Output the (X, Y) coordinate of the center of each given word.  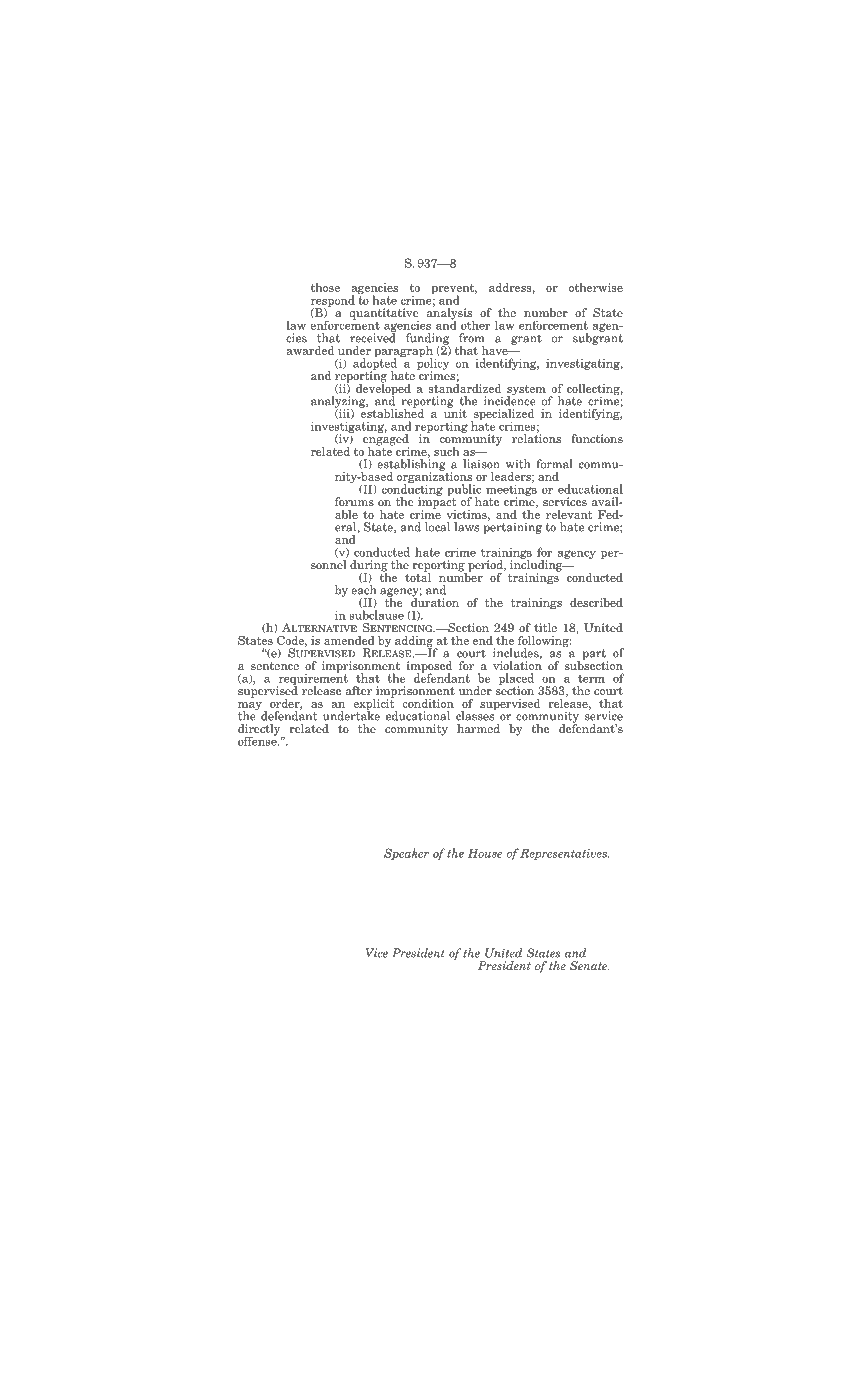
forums (354, 501)
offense (258, 740)
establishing (411, 465)
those (325, 287)
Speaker (406, 854)
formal (554, 464)
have (496, 350)
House (485, 853)
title (545, 627)
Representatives (564, 854)
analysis (450, 314)
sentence (275, 666)
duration (435, 601)
